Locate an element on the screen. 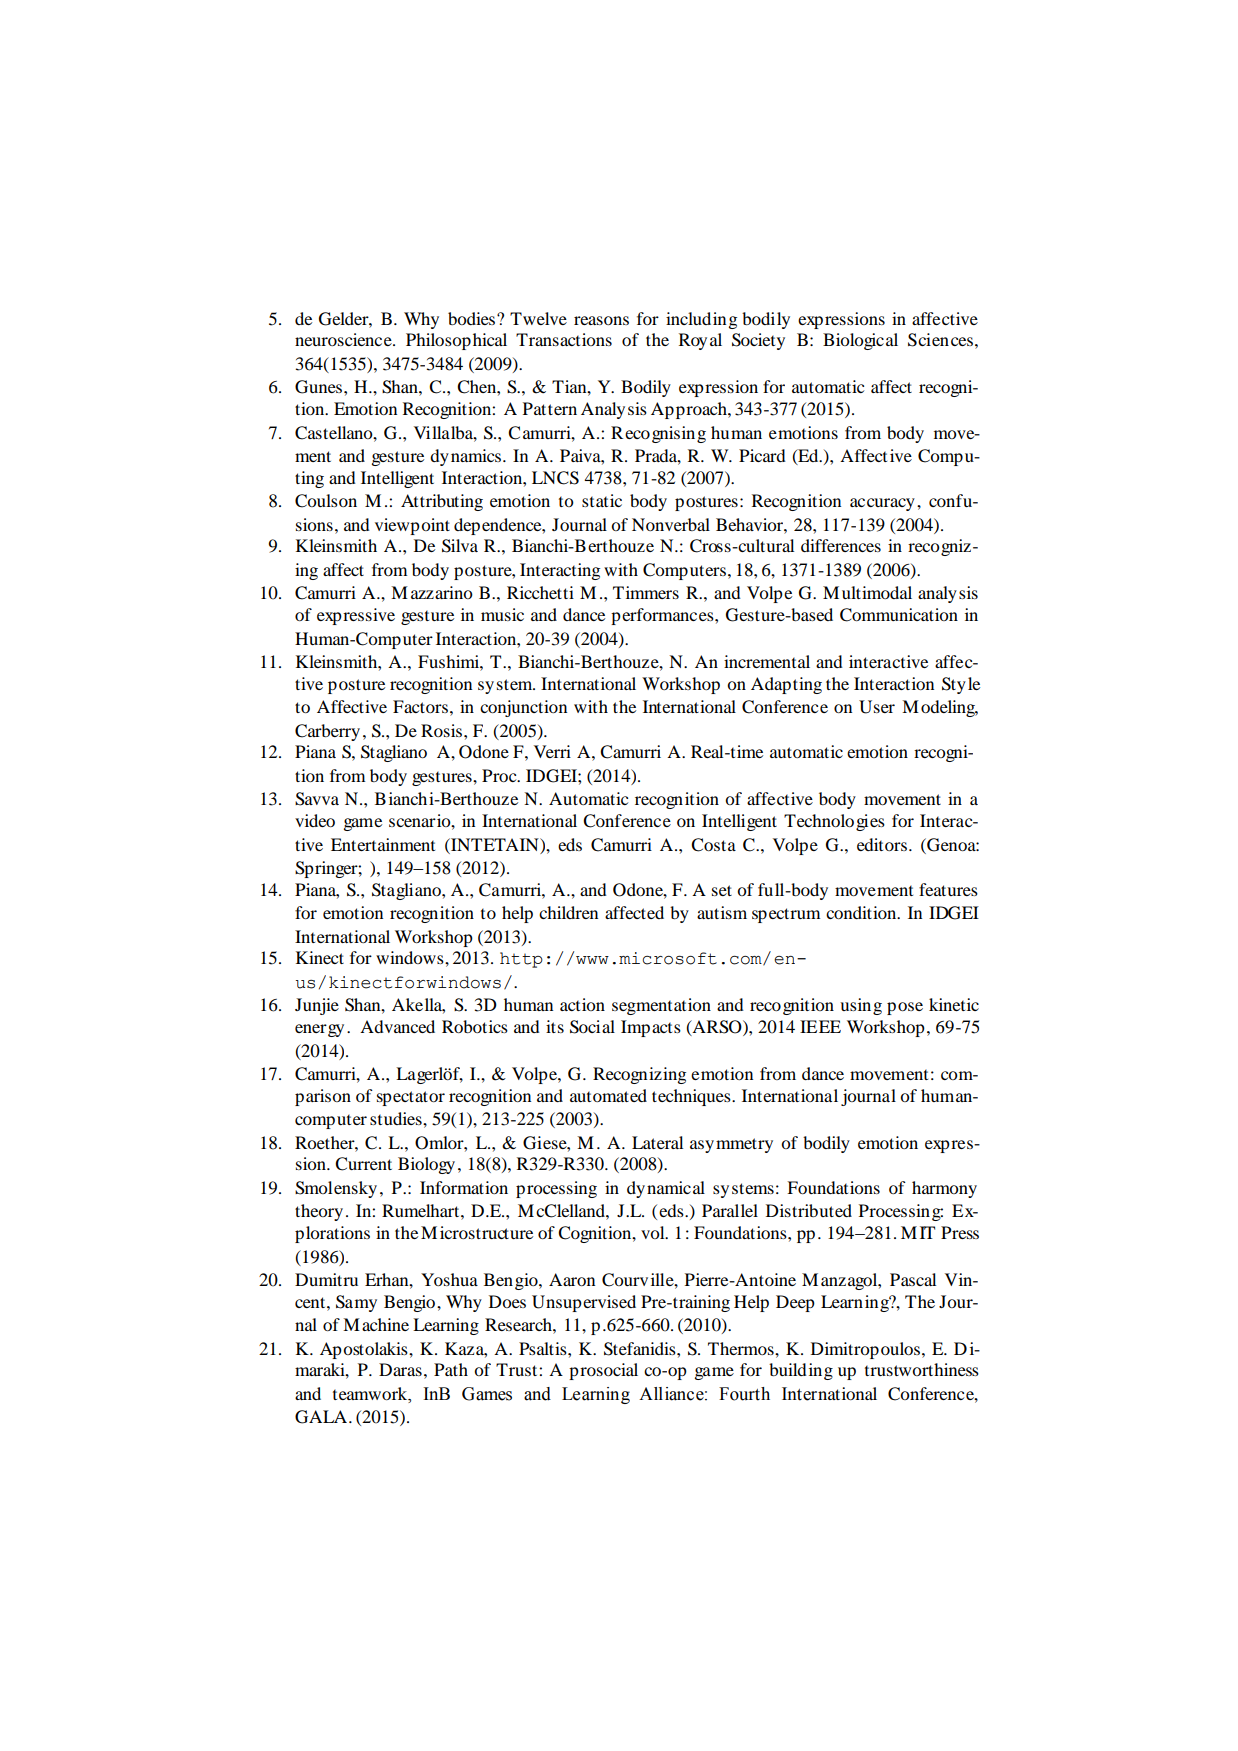  neuroscience is located at coordinates (344, 339).
